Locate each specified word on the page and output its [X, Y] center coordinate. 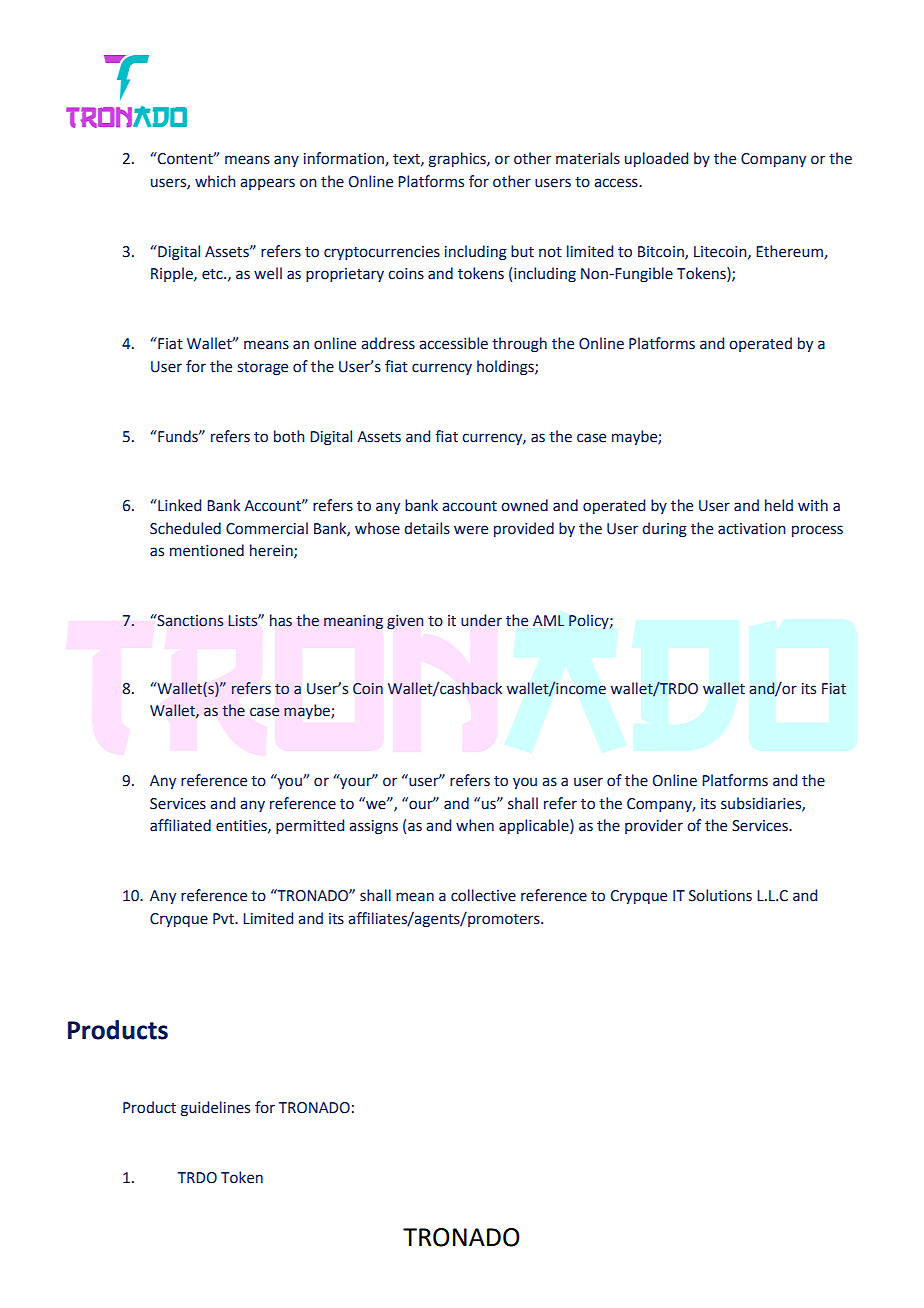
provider [654, 826]
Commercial [267, 528]
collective [483, 895]
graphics [458, 159]
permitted [310, 826]
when [475, 825]
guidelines [215, 1108]
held [779, 505]
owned [524, 505]
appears [267, 184]
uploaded [656, 159]
